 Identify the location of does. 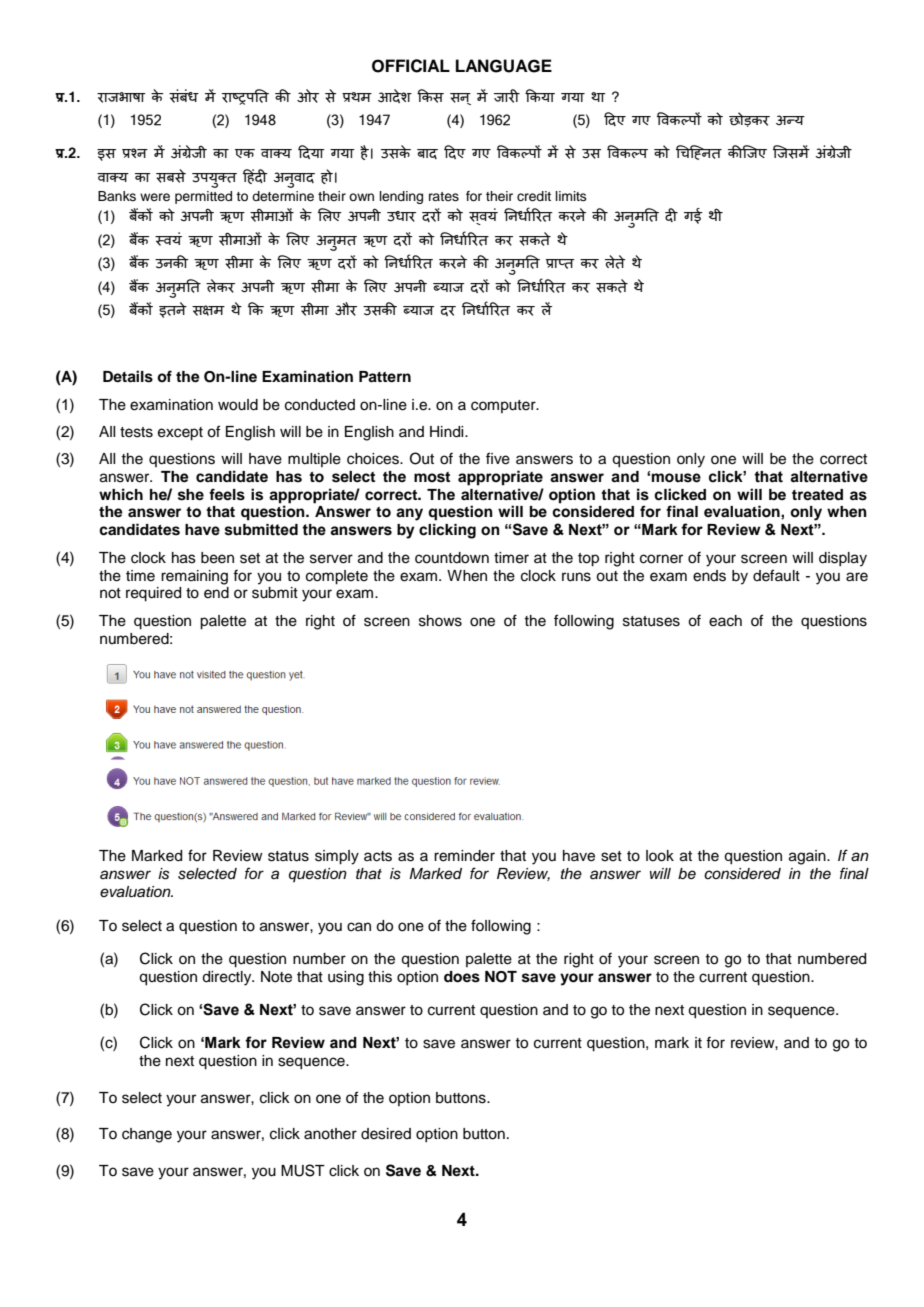
(462, 977).
